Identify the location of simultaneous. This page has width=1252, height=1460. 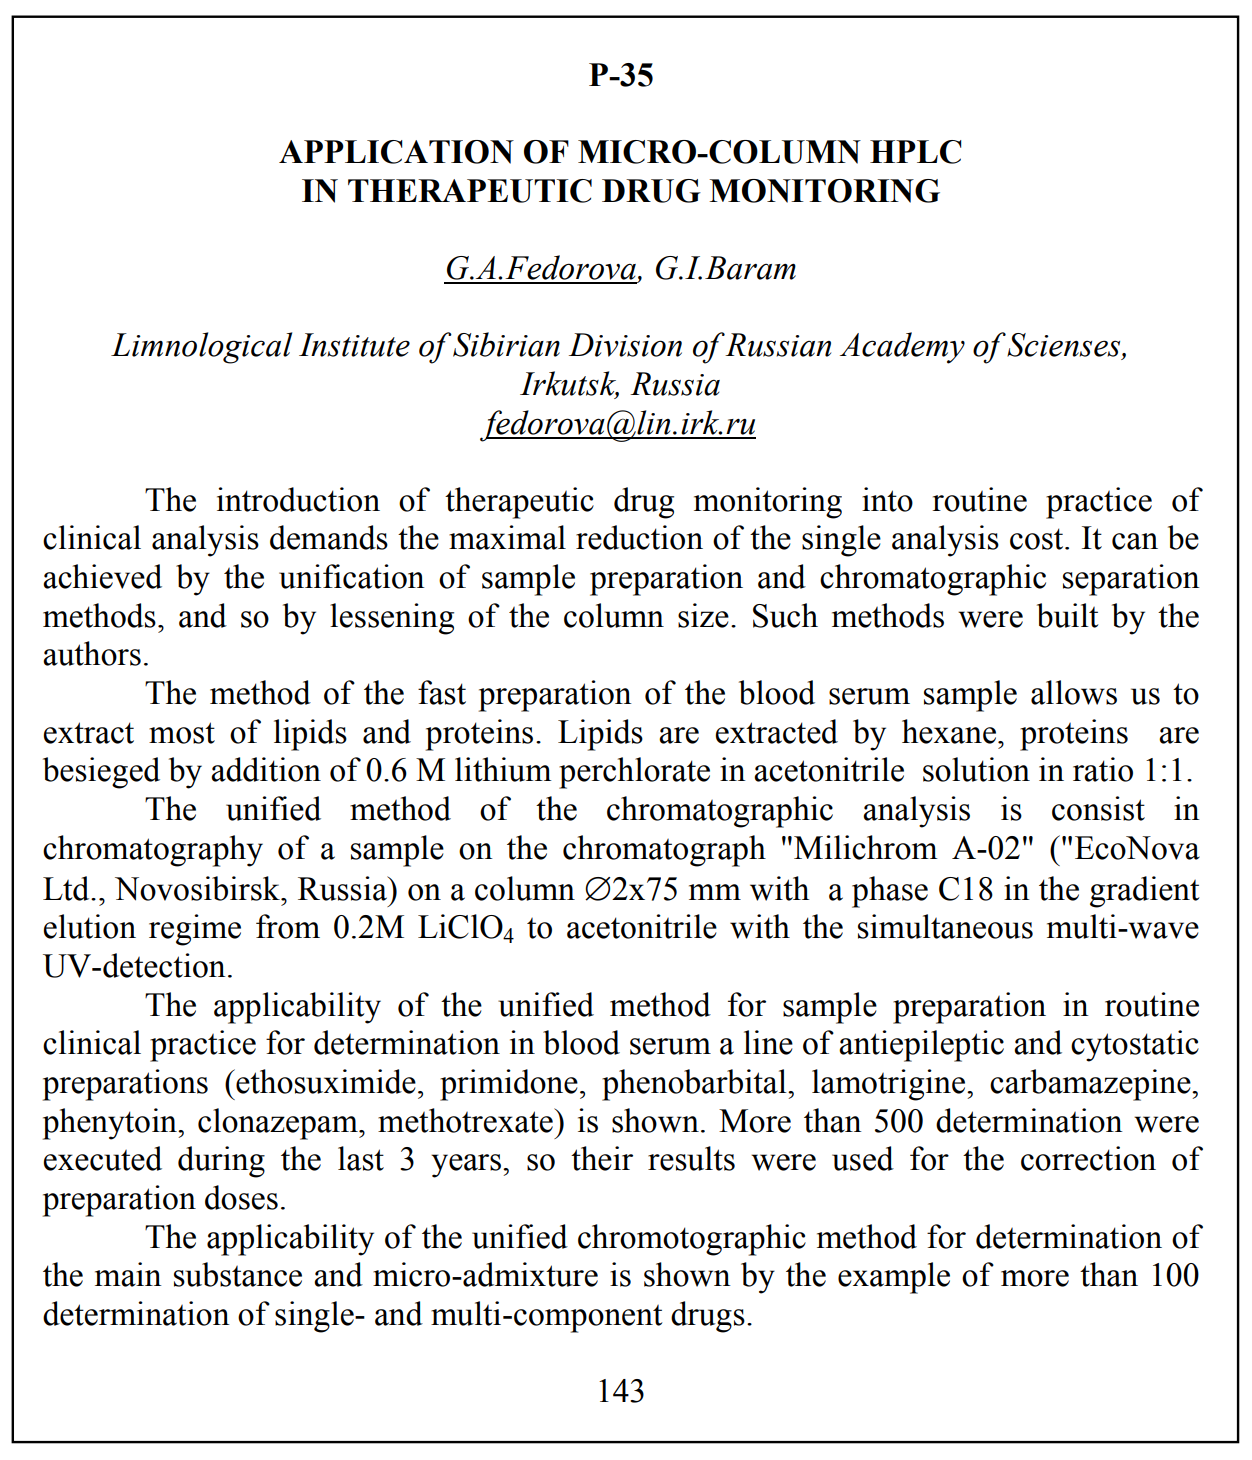
(945, 926).
